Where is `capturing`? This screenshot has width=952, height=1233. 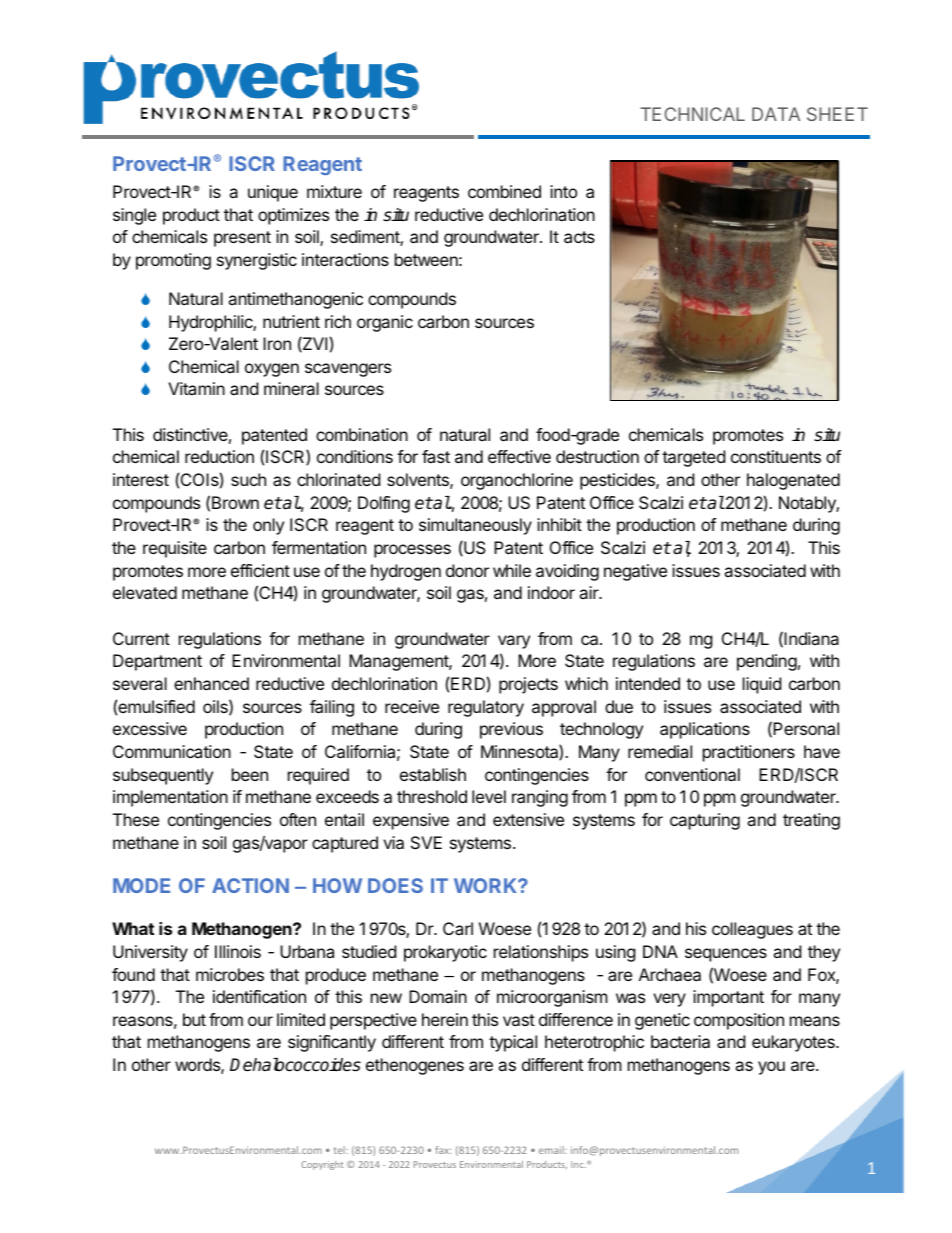
capturing is located at coordinates (705, 821).
